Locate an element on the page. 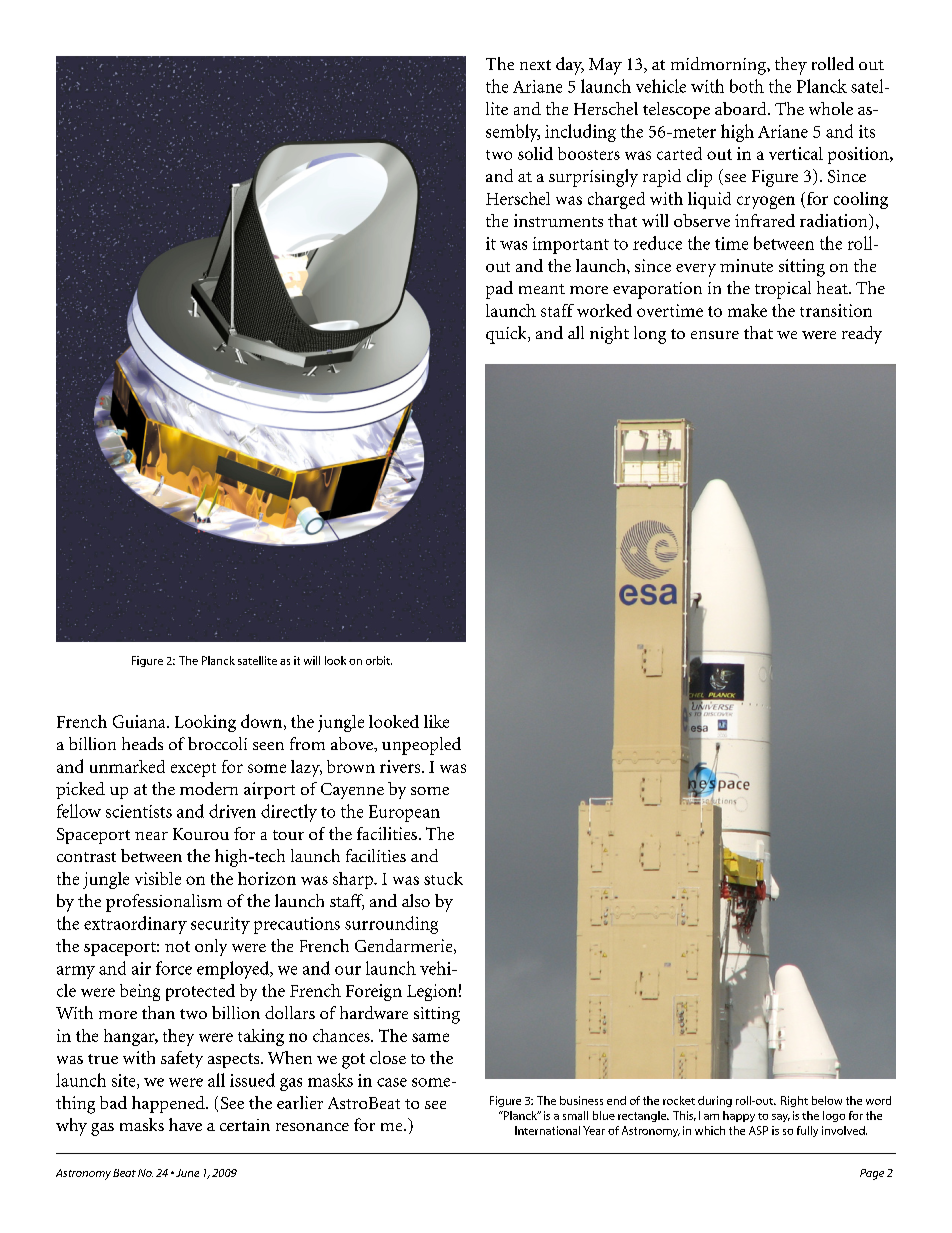  have is located at coordinates (185, 1124).
